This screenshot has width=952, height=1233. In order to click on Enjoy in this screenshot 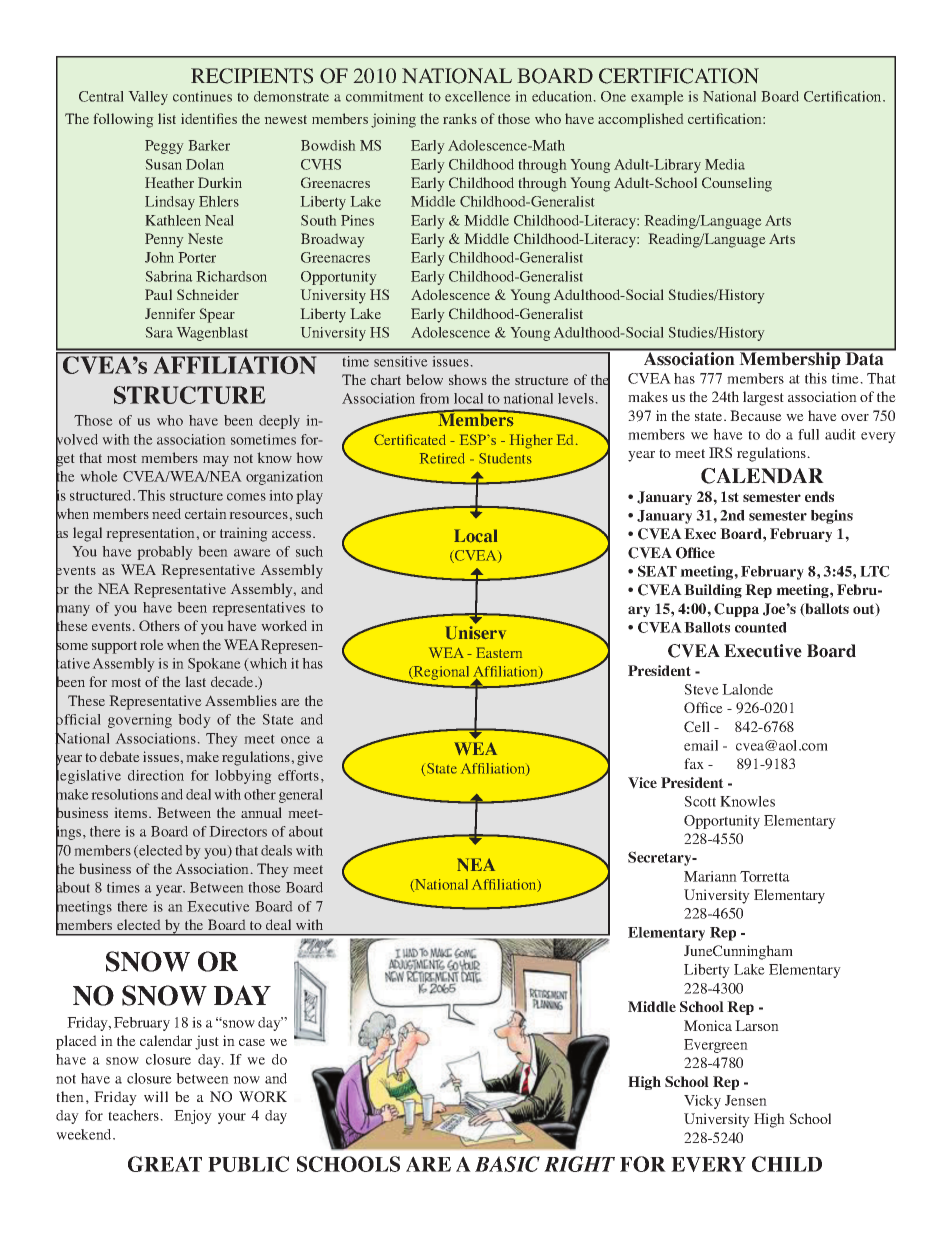, I will do `click(193, 1117)`.
